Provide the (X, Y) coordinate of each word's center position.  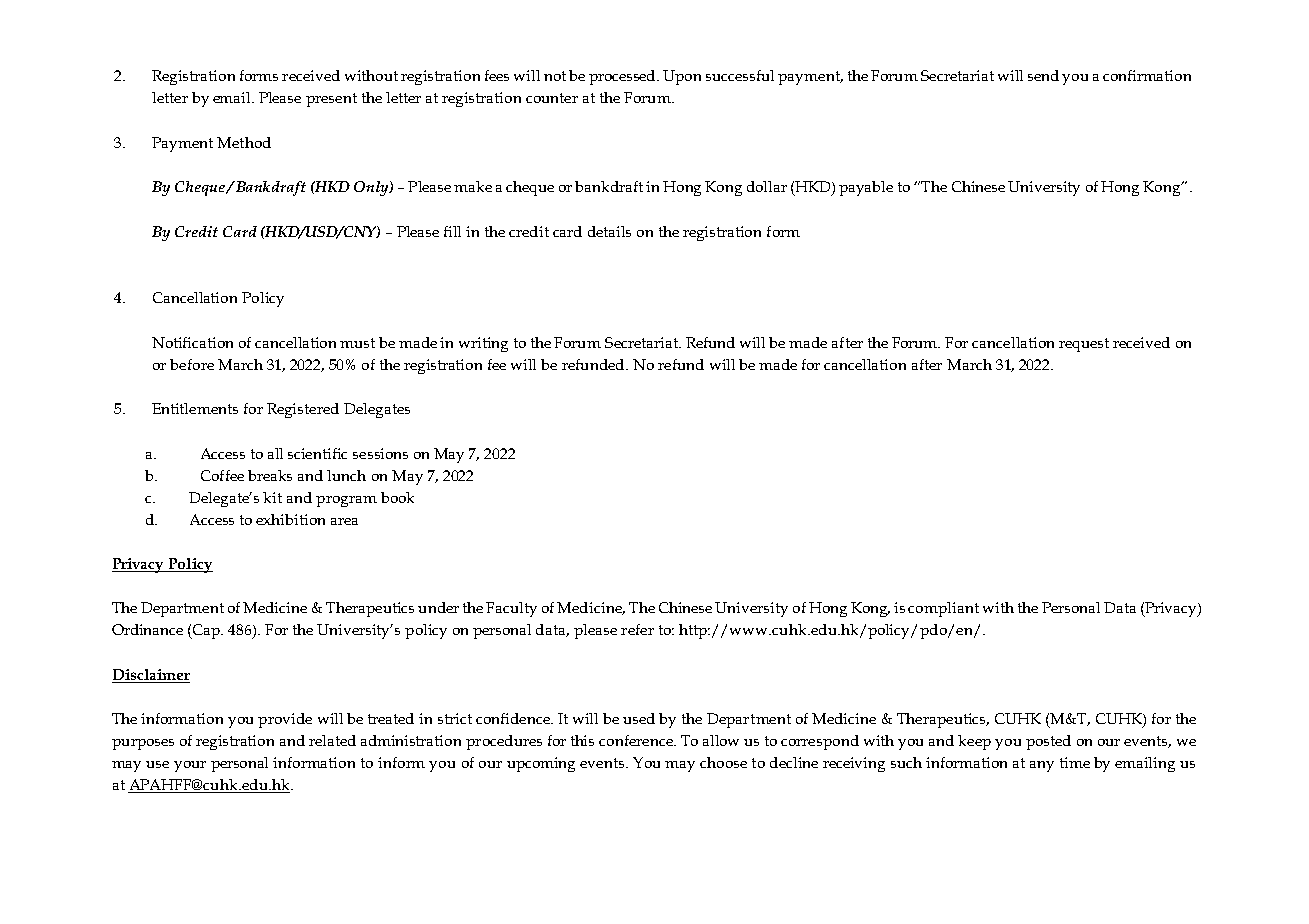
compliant (943, 609)
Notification (192, 342)
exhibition (290, 519)
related (332, 740)
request (1084, 345)
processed (624, 77)
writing (483, 344)
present (331, 100)
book (397, 497)
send (1043, 75)
